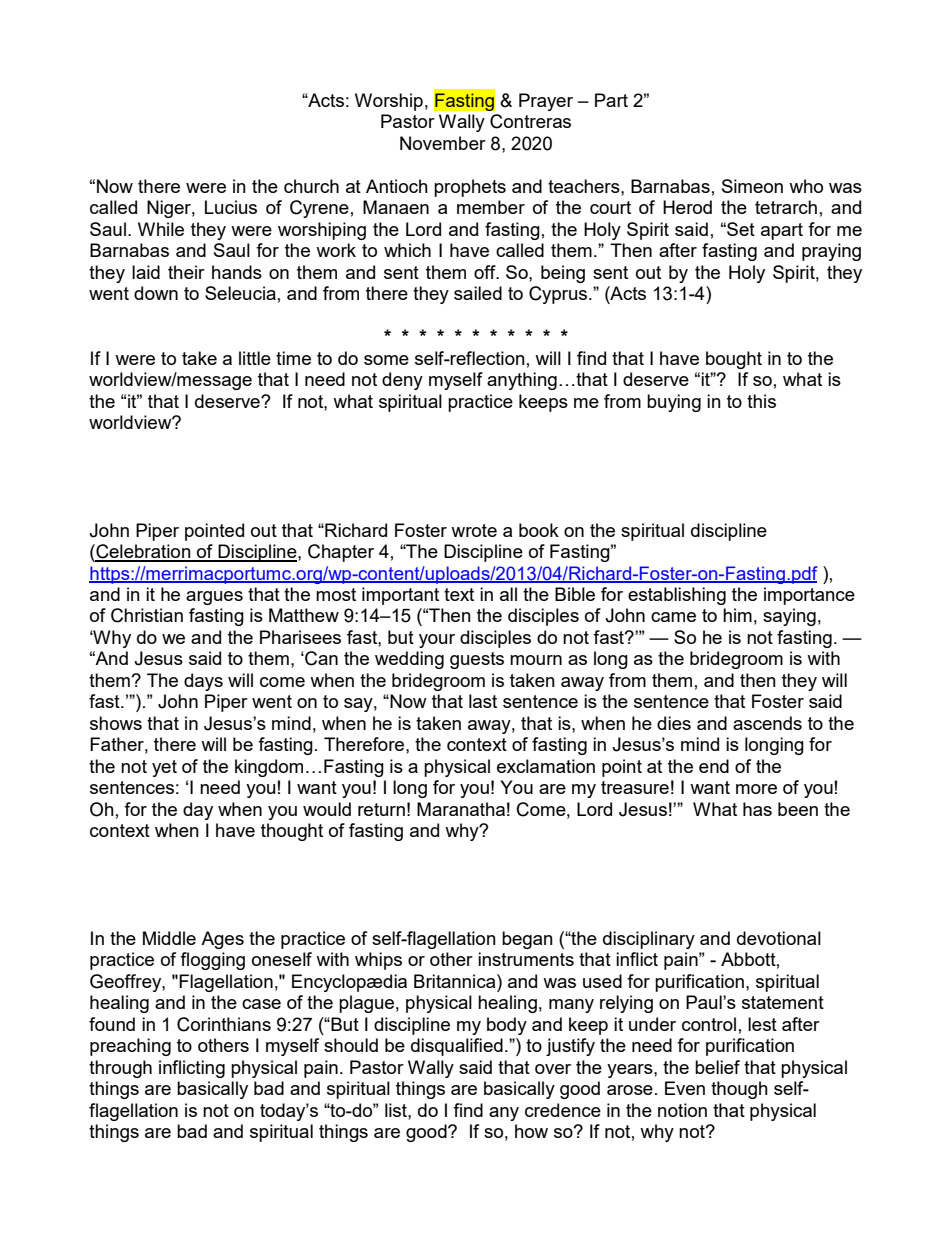 The height and width of the screenshot is (1233, 952). Describe the element at coordinates (402, 381) in the screenshot. I see `deny` at that location.
